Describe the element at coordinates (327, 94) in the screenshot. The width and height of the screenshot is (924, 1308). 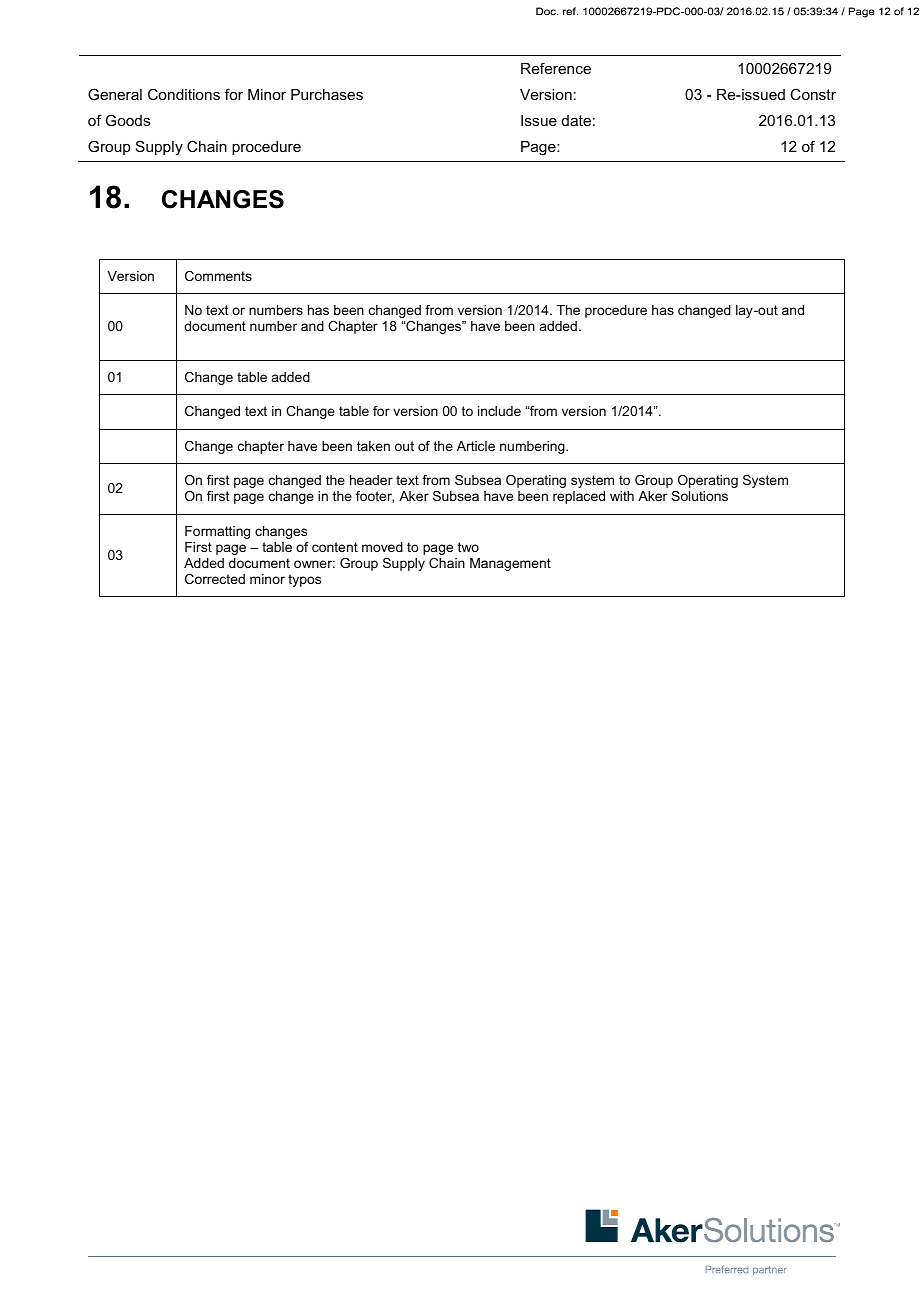
I see `Purchases` at that location.
